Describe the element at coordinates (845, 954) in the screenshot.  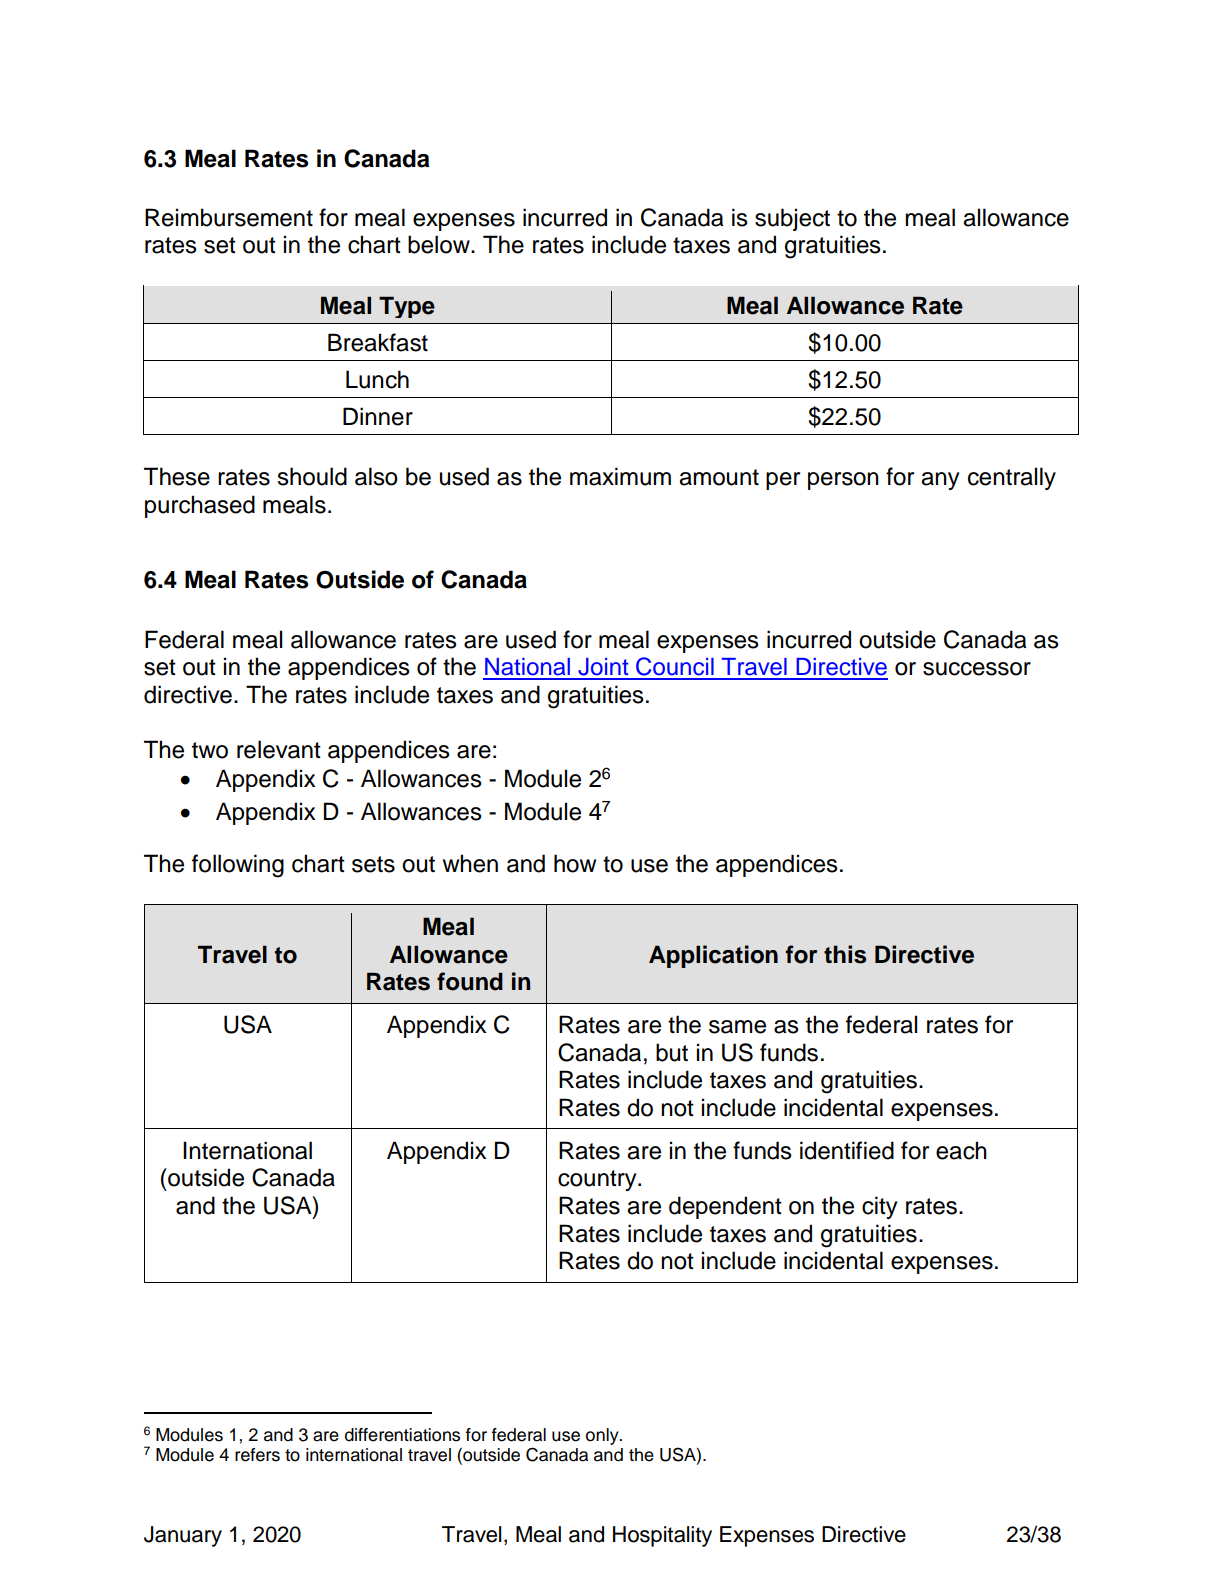
I see `this` at that location.
